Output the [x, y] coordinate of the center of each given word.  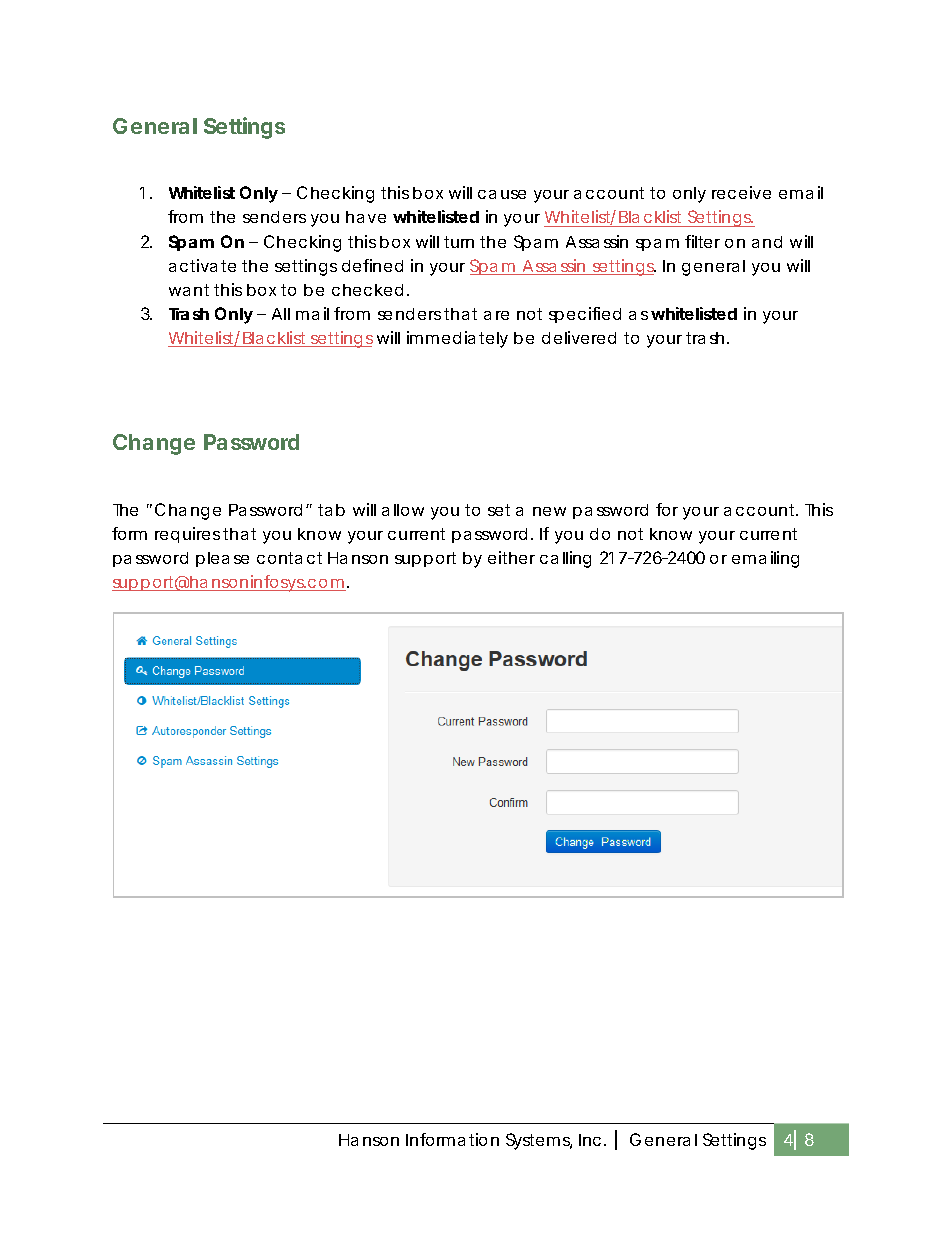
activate [202, 265]
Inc [590, 1140]
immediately [457, 339]
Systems [539, 1141]
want [189, 290]
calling [565, 559]
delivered [579, 337]
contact [289, 558]
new [549, 511]
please [222, 559]
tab [331, 510]
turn [459, 242]
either [511, 557]
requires [187, 535]
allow [403, 510]
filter [702, 241]
